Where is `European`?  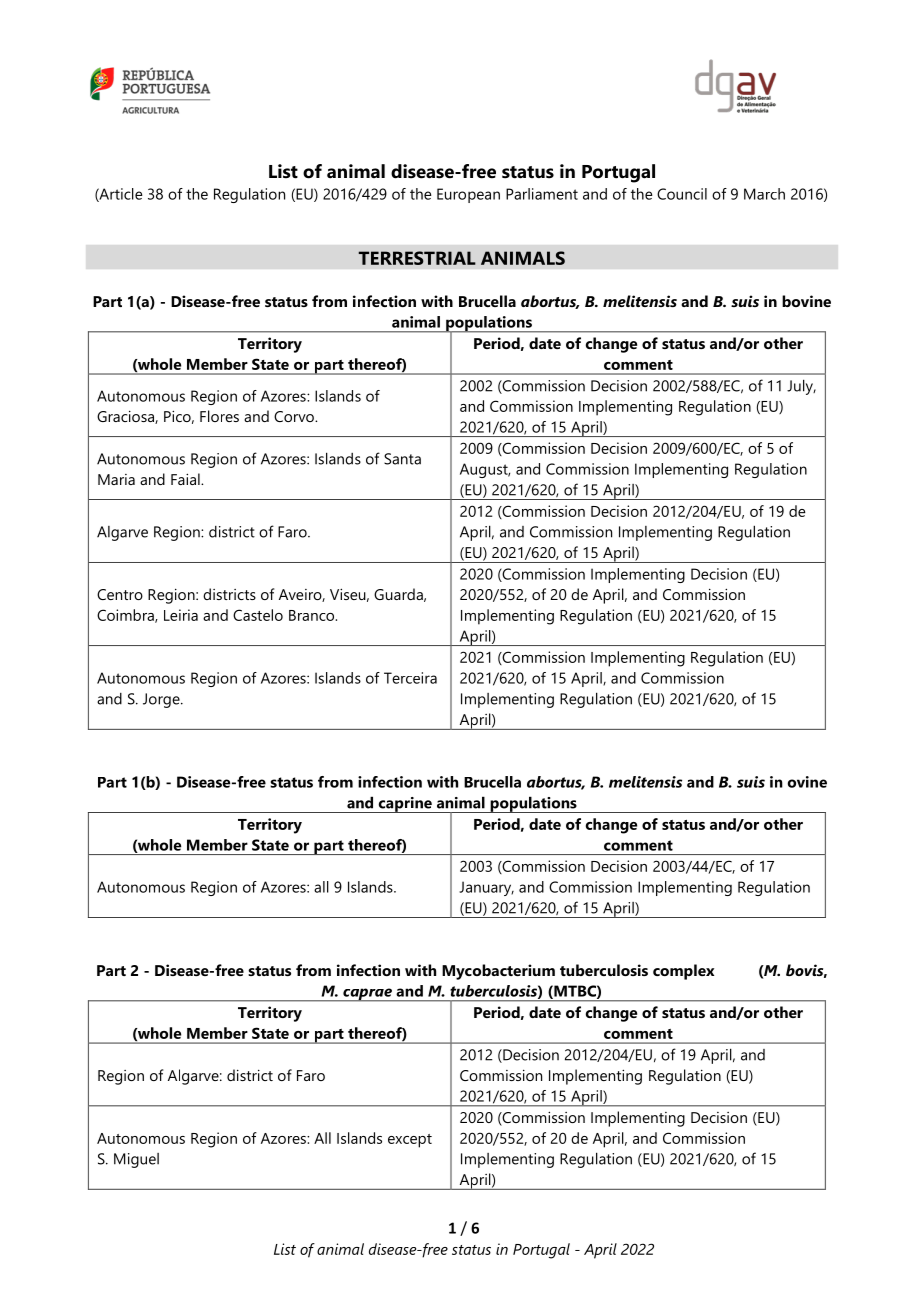 European is located at coordinates (468, 195).
